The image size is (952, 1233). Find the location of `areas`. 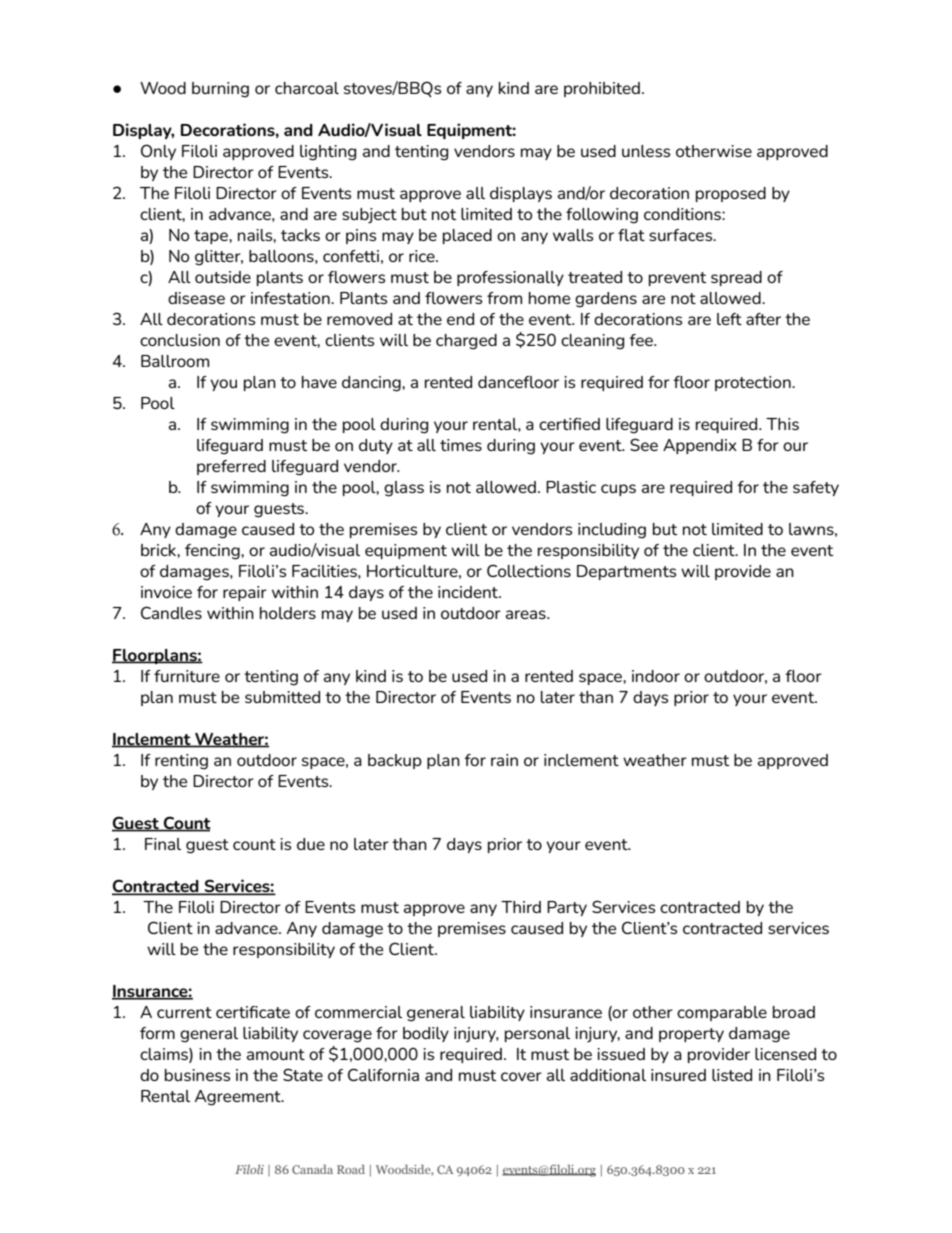

areas is located at coordinates (527, 614).
